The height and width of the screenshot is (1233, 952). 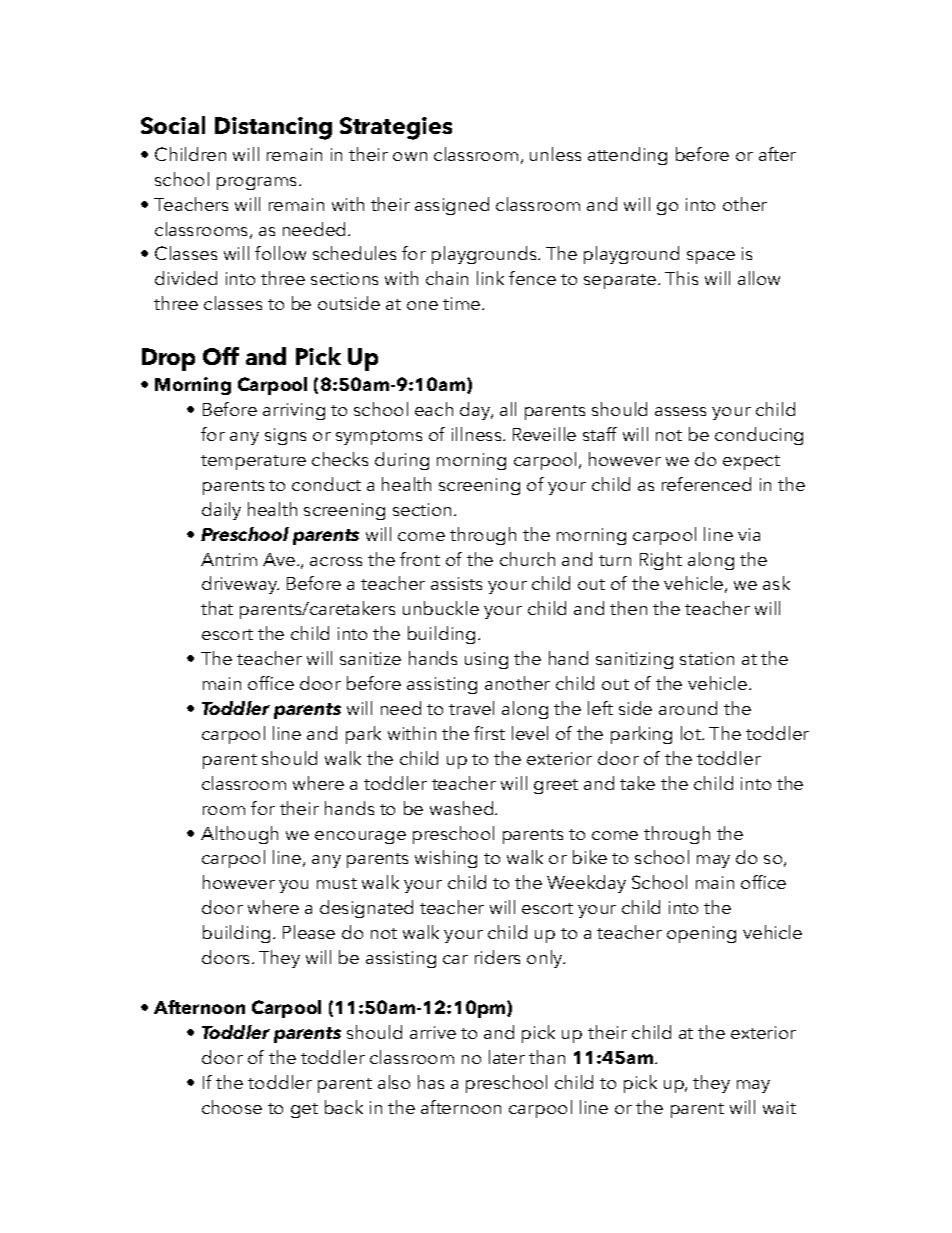 What do you see at coordinates (692, 733) in the screenshot?
I see `lot` at bounding box center [692, 733].
